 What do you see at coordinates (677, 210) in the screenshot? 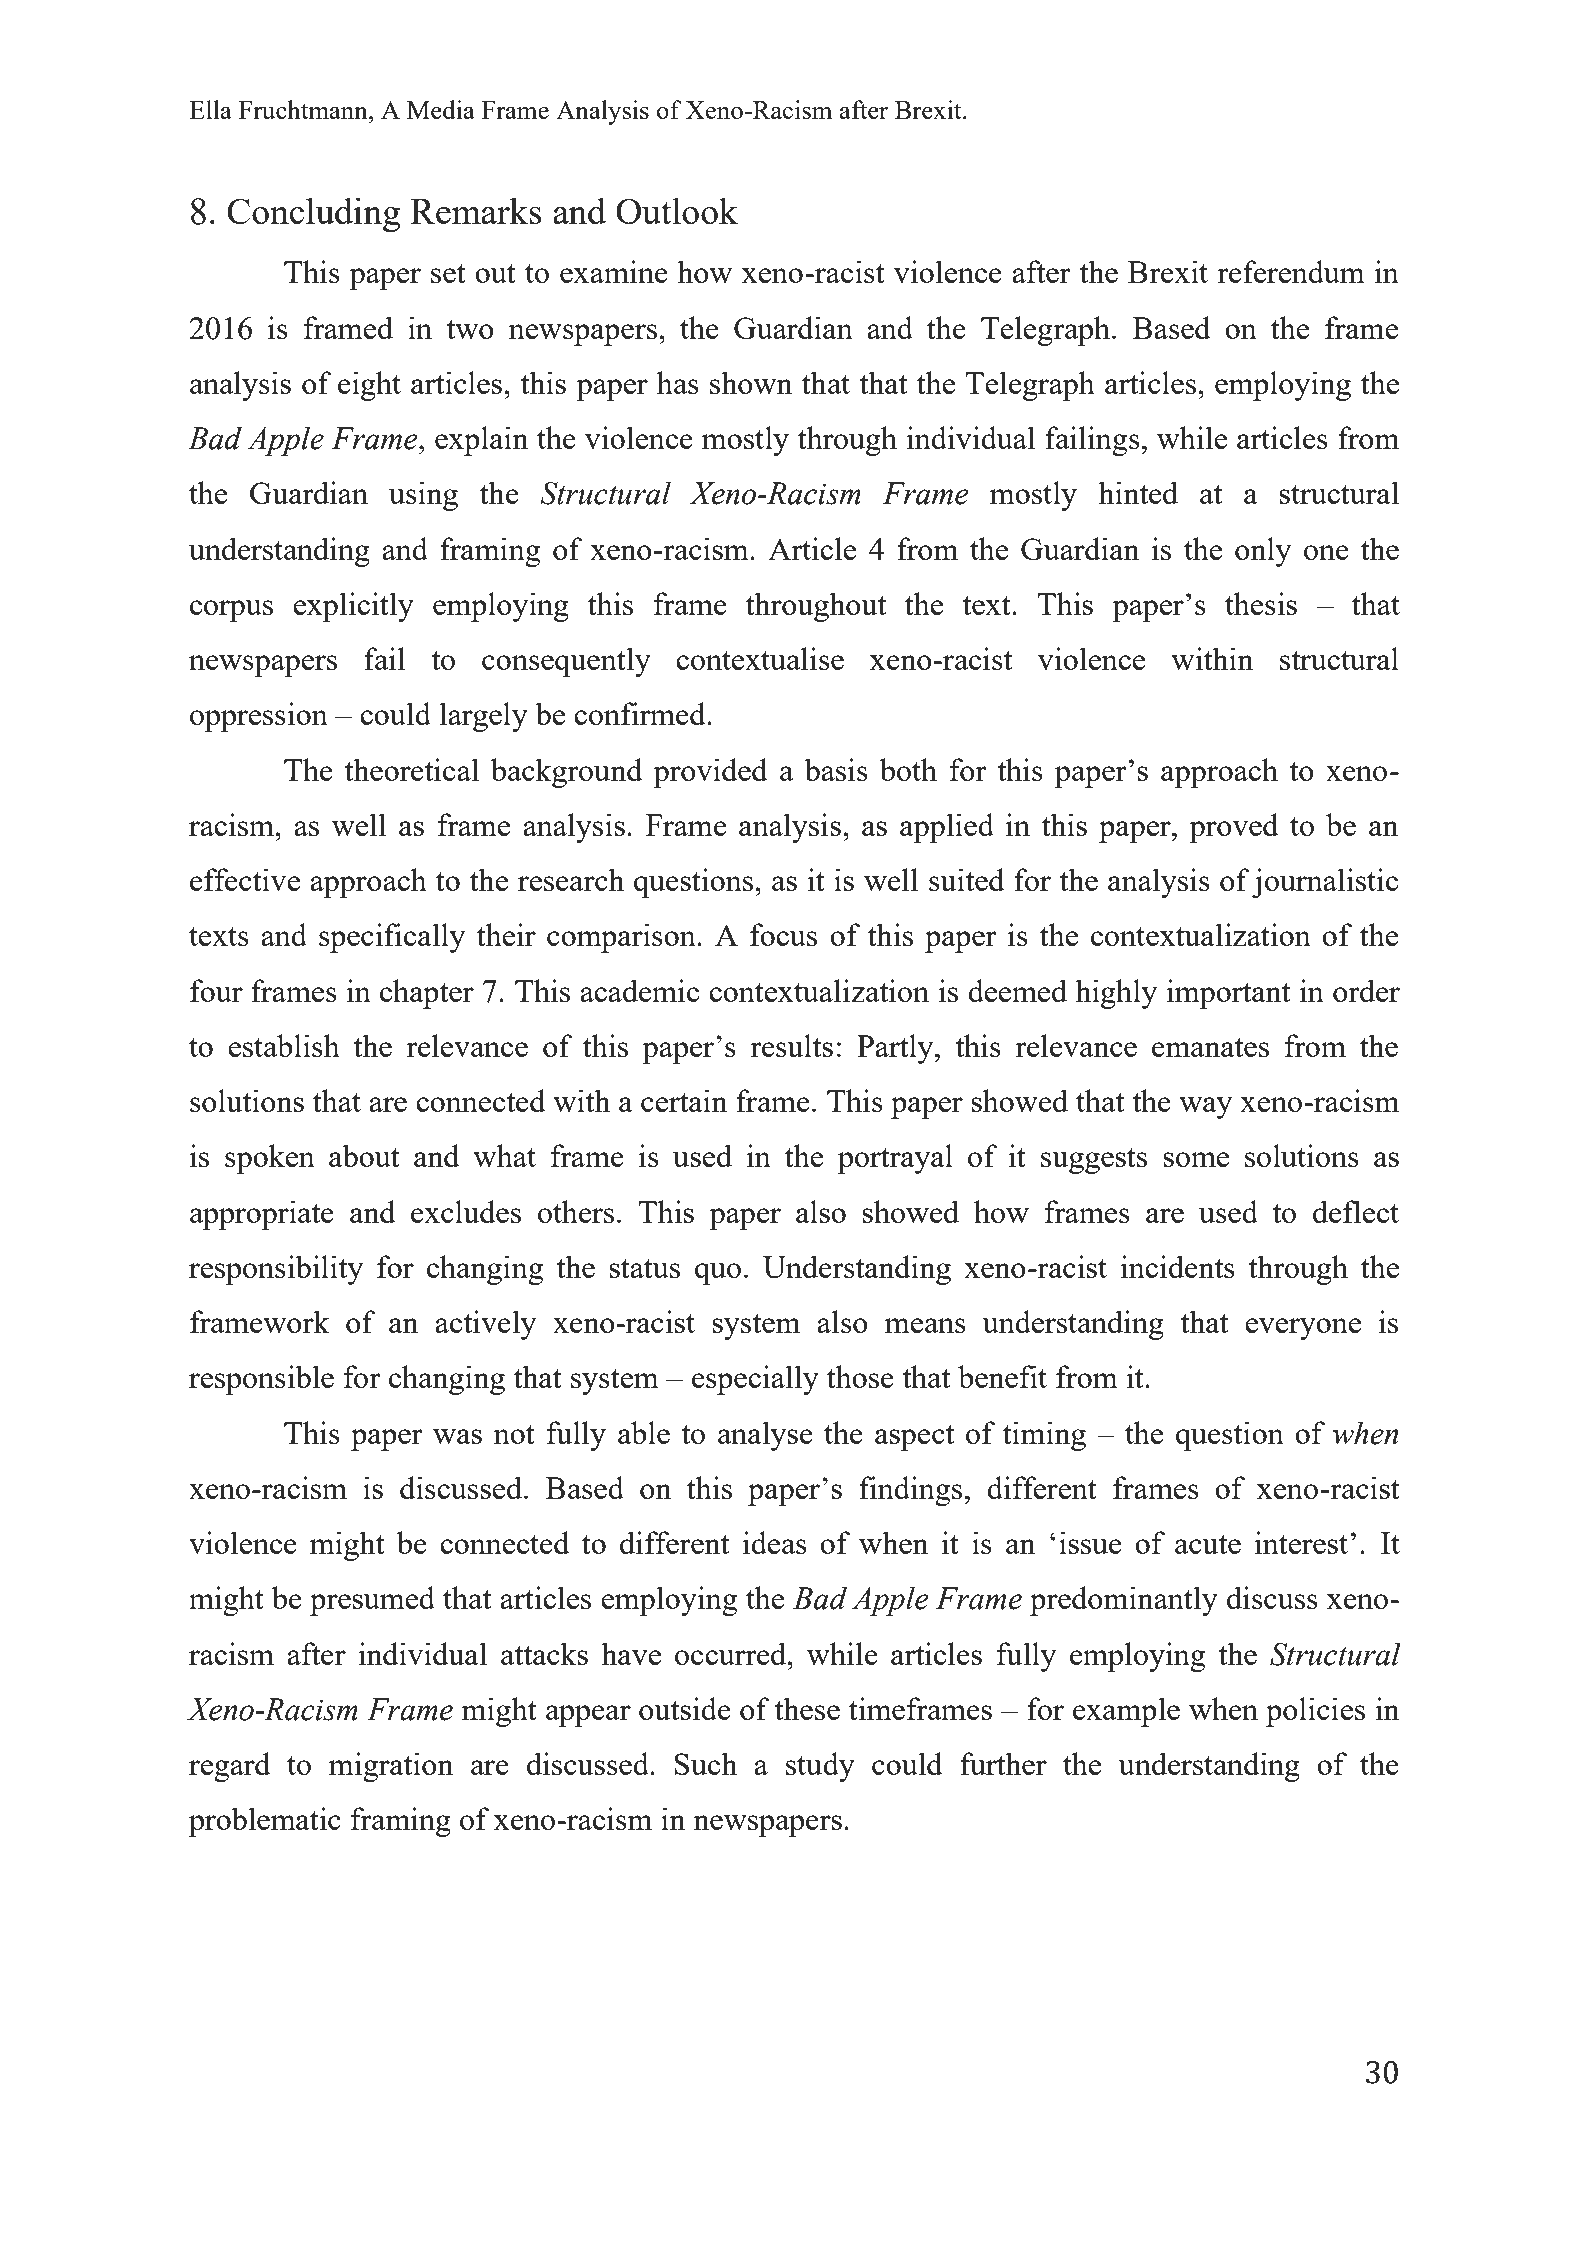
I see `Outlook` at bounding box center [677, 210].
